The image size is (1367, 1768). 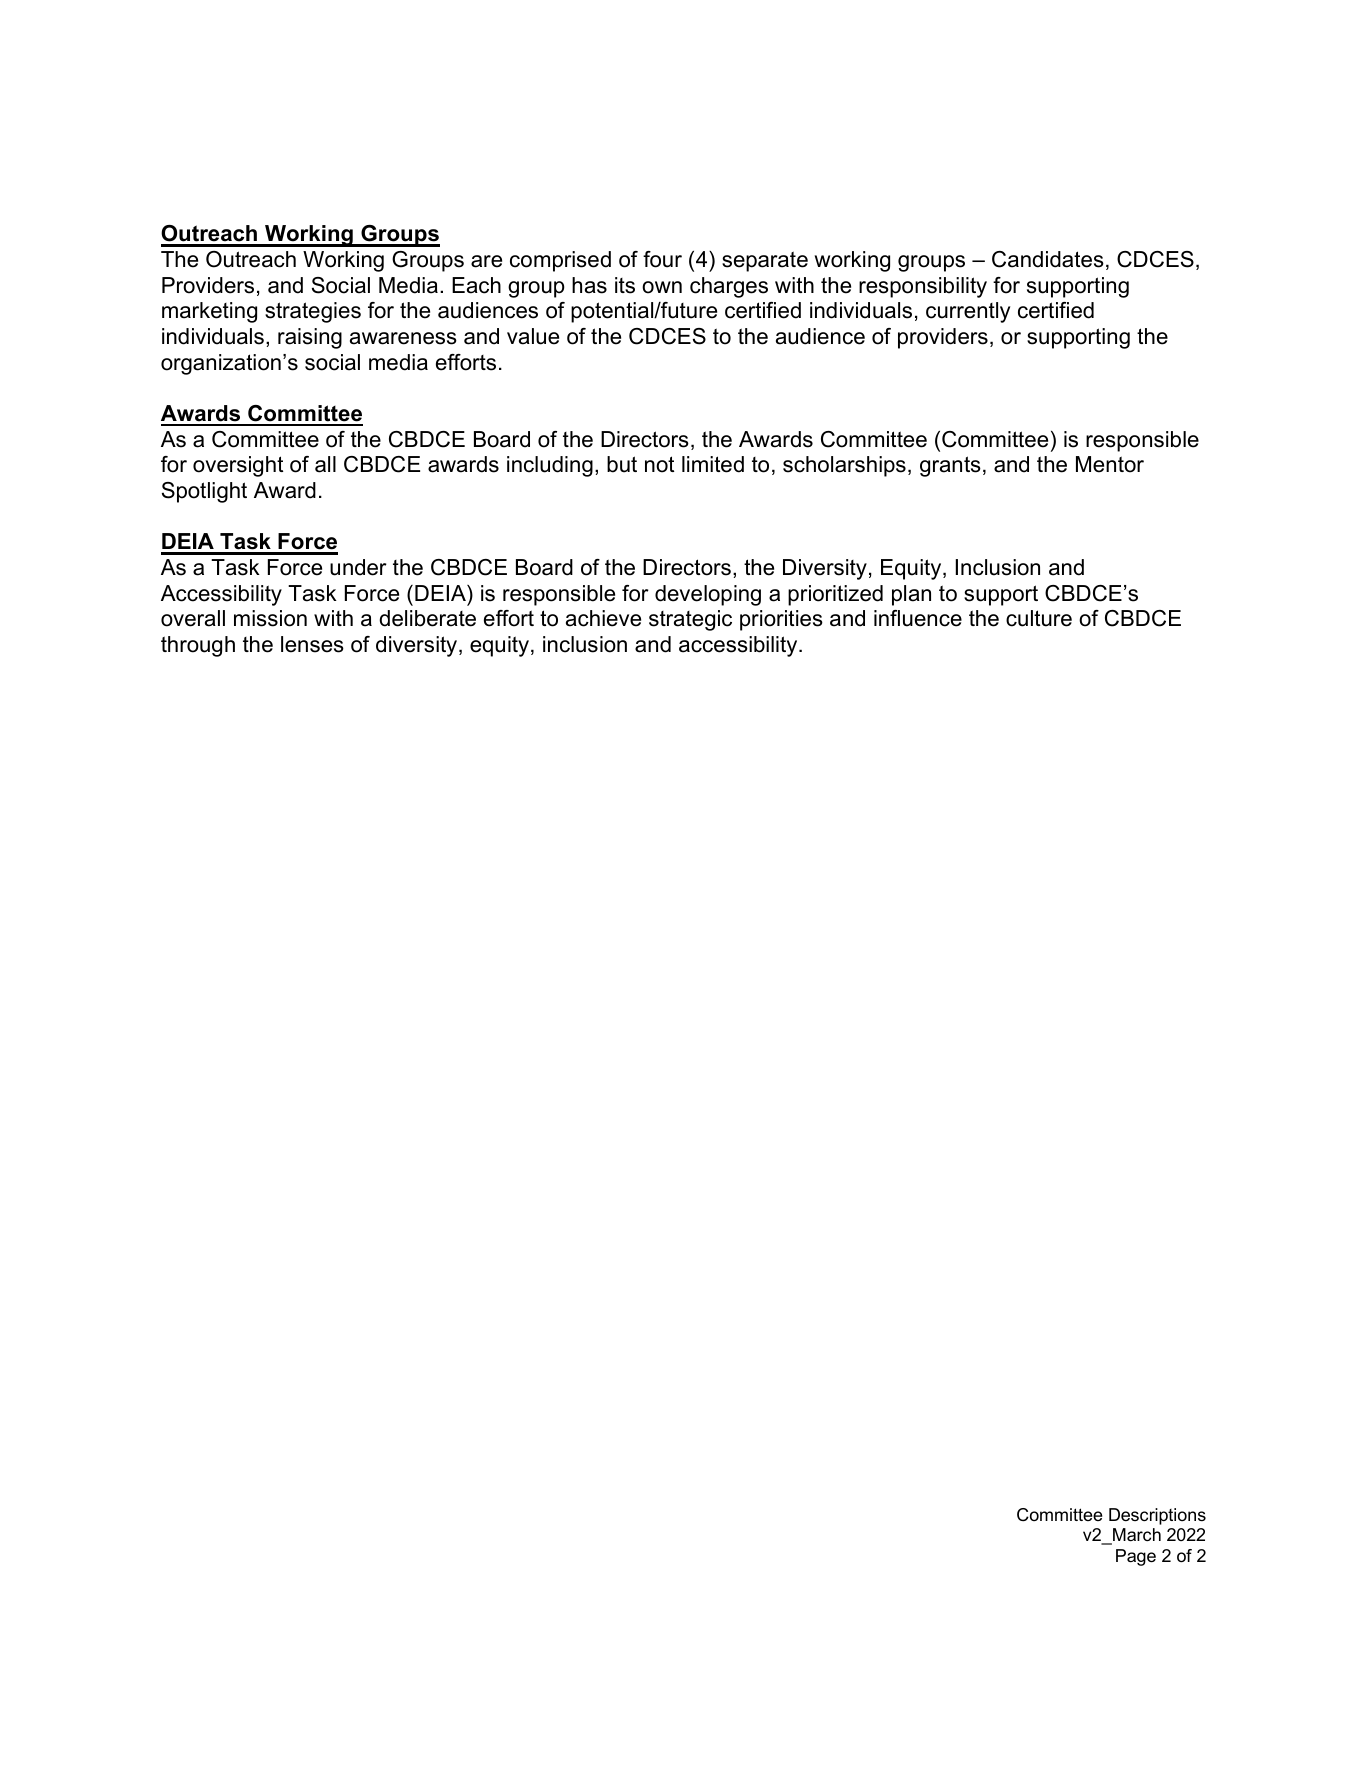 What do you see at coordinates (1039, 618) in the screenshot?
I see `culture` at bounding box center [1039, 618].
